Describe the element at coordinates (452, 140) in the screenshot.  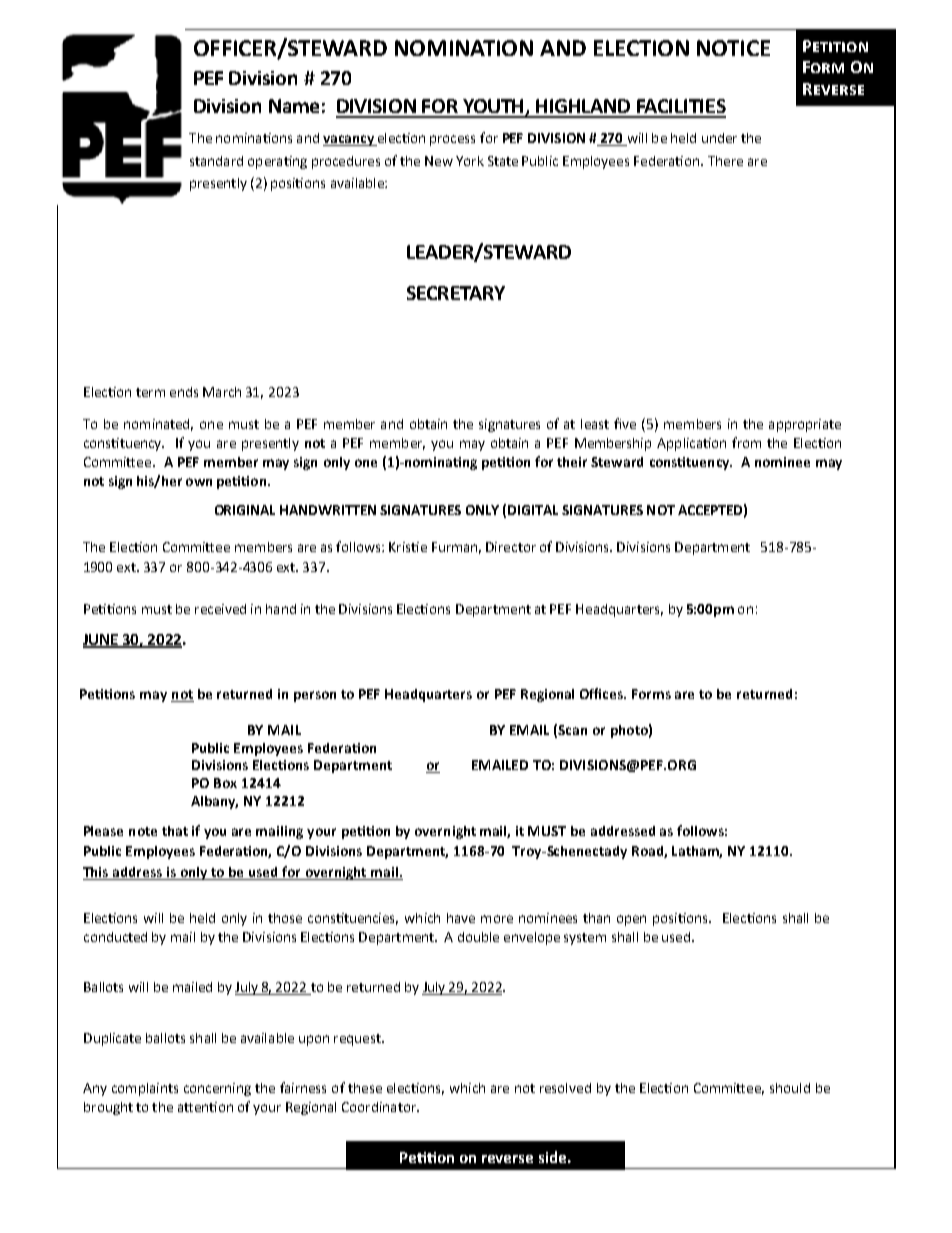
I see `process` at that location.
